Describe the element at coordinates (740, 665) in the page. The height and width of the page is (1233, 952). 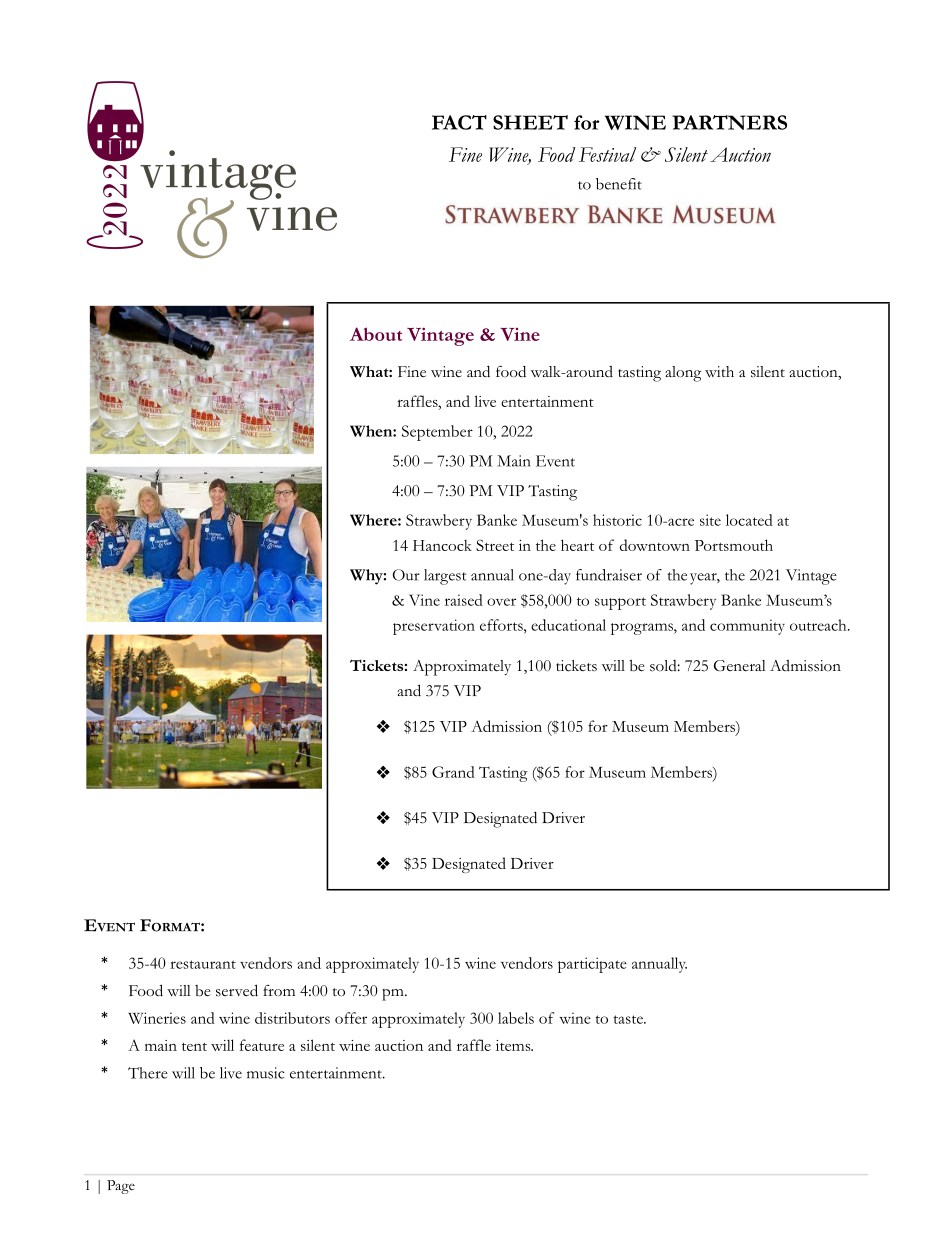
I see `General` at that location.
